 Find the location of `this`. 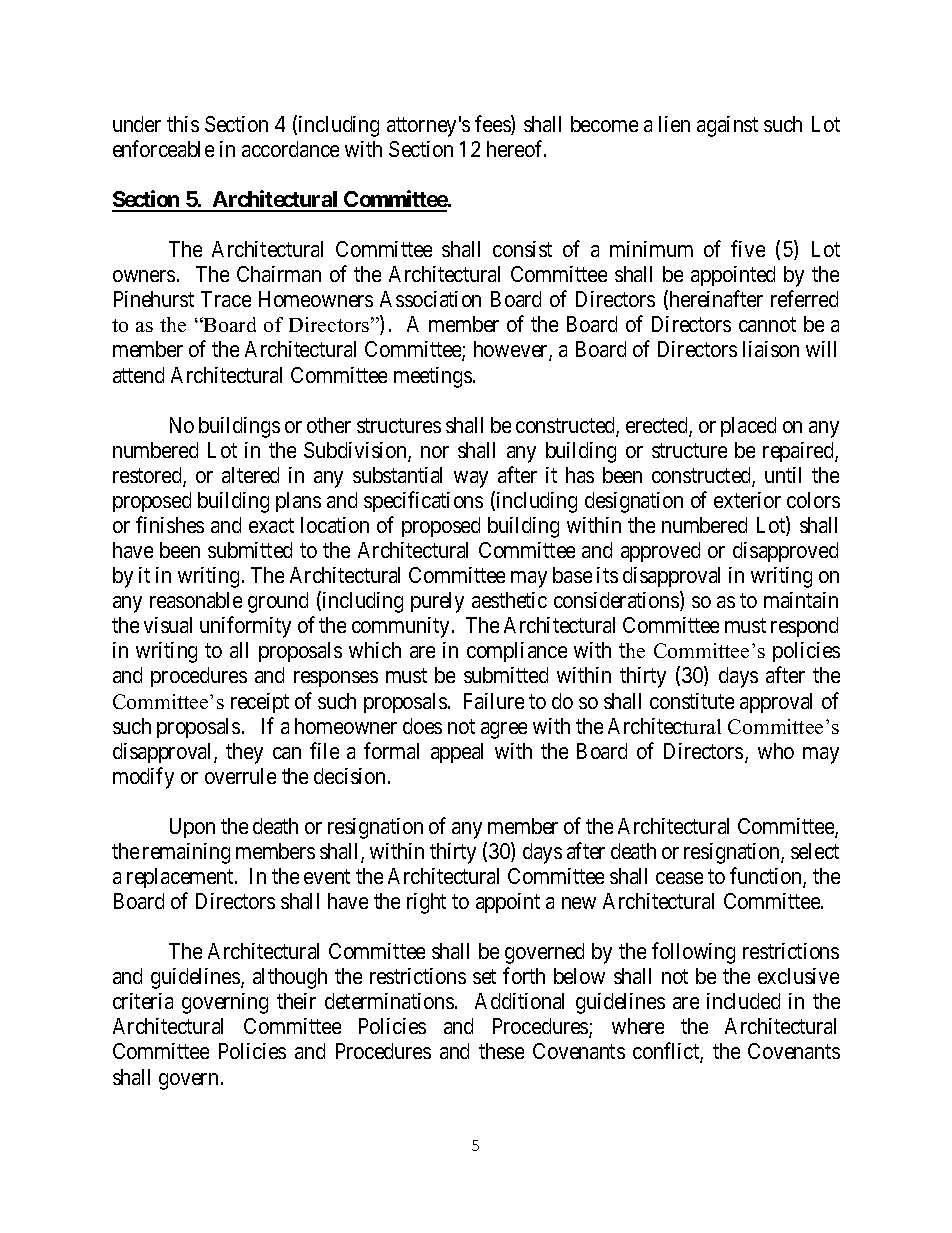

this is located at coordinates (183, 124).
